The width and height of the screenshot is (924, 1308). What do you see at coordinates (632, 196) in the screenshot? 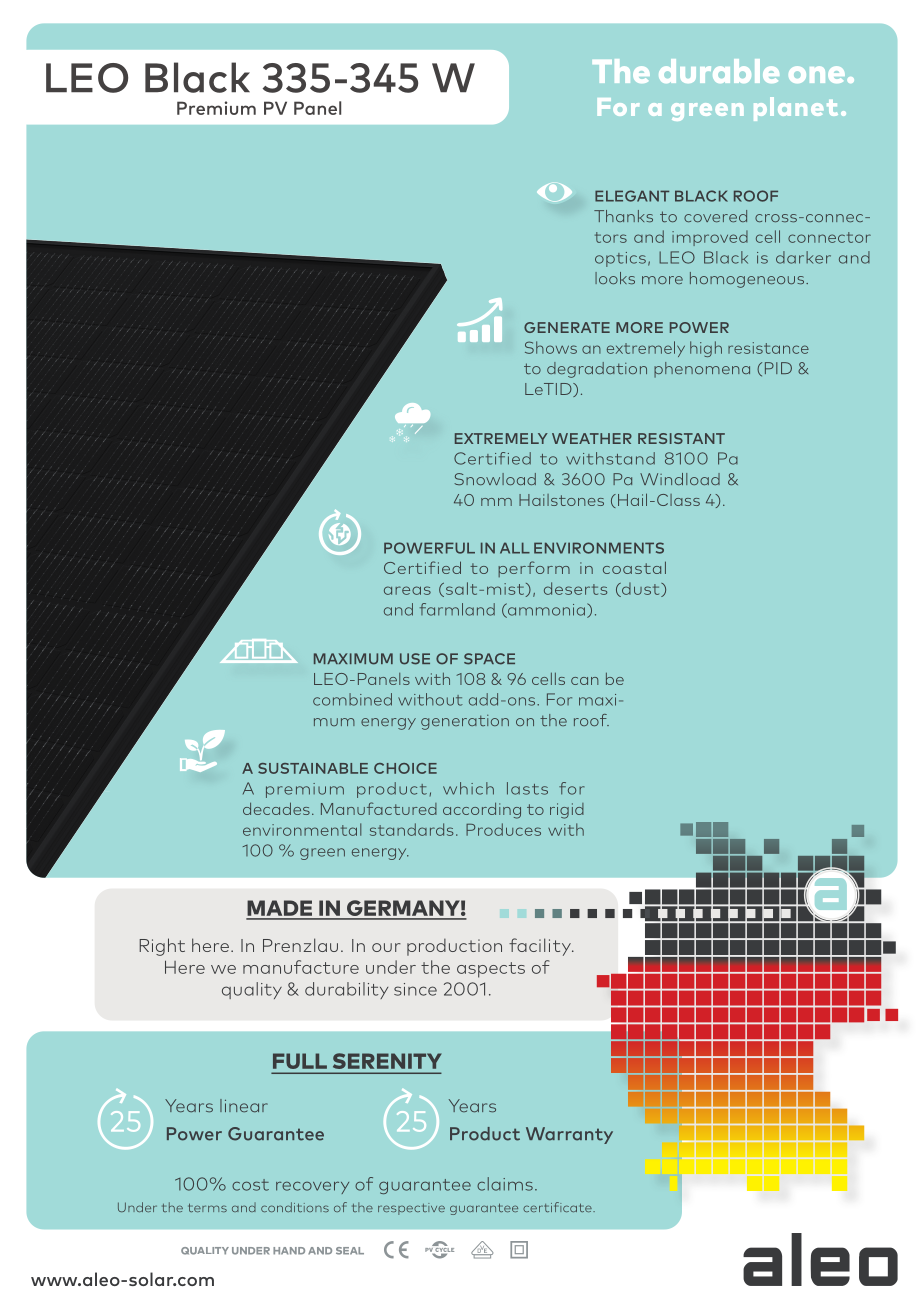
I see `ELEGANT` at bounding box center [632, 196].
